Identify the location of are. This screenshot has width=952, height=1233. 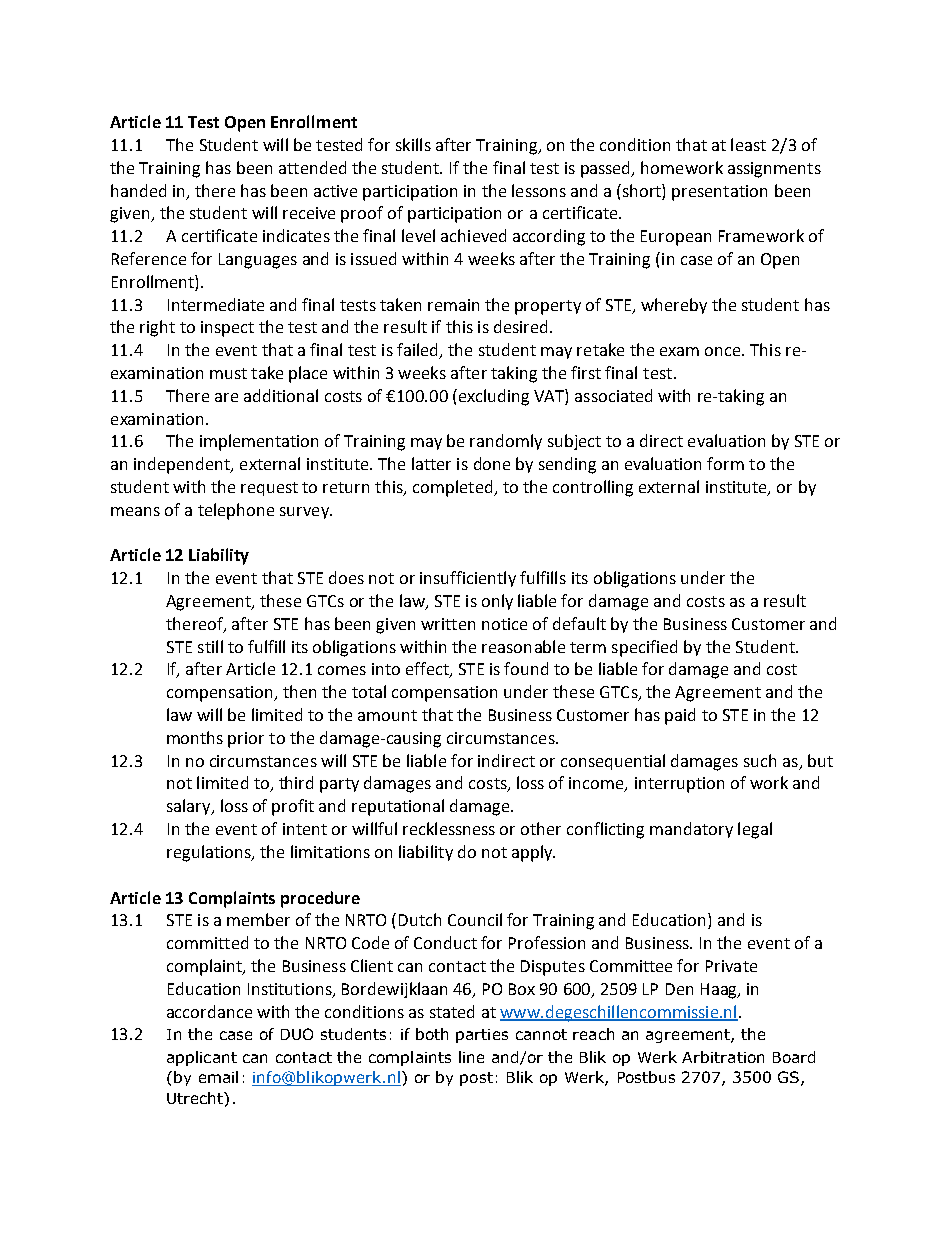
(226, 397).
